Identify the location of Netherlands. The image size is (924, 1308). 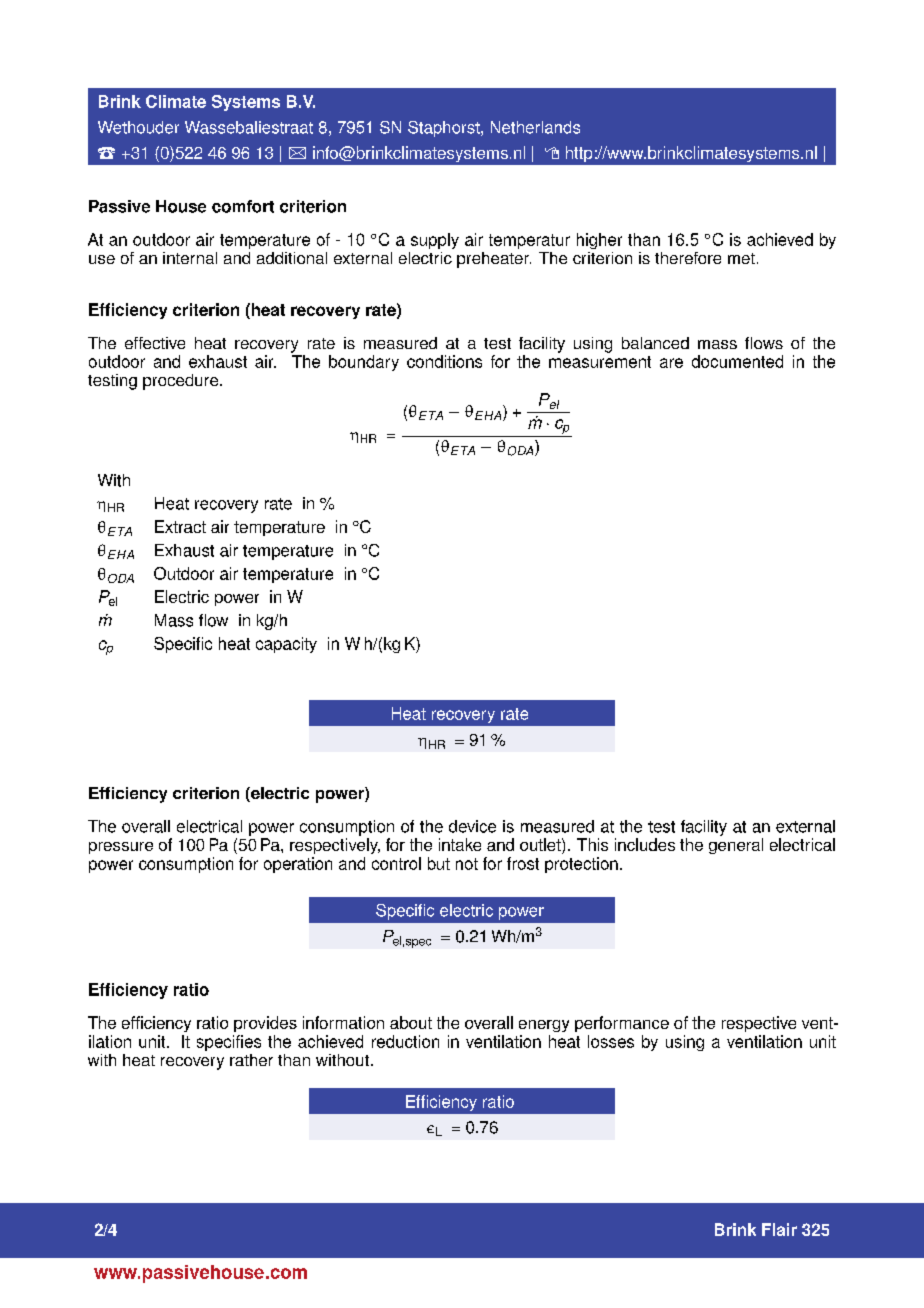
(535, 127).
